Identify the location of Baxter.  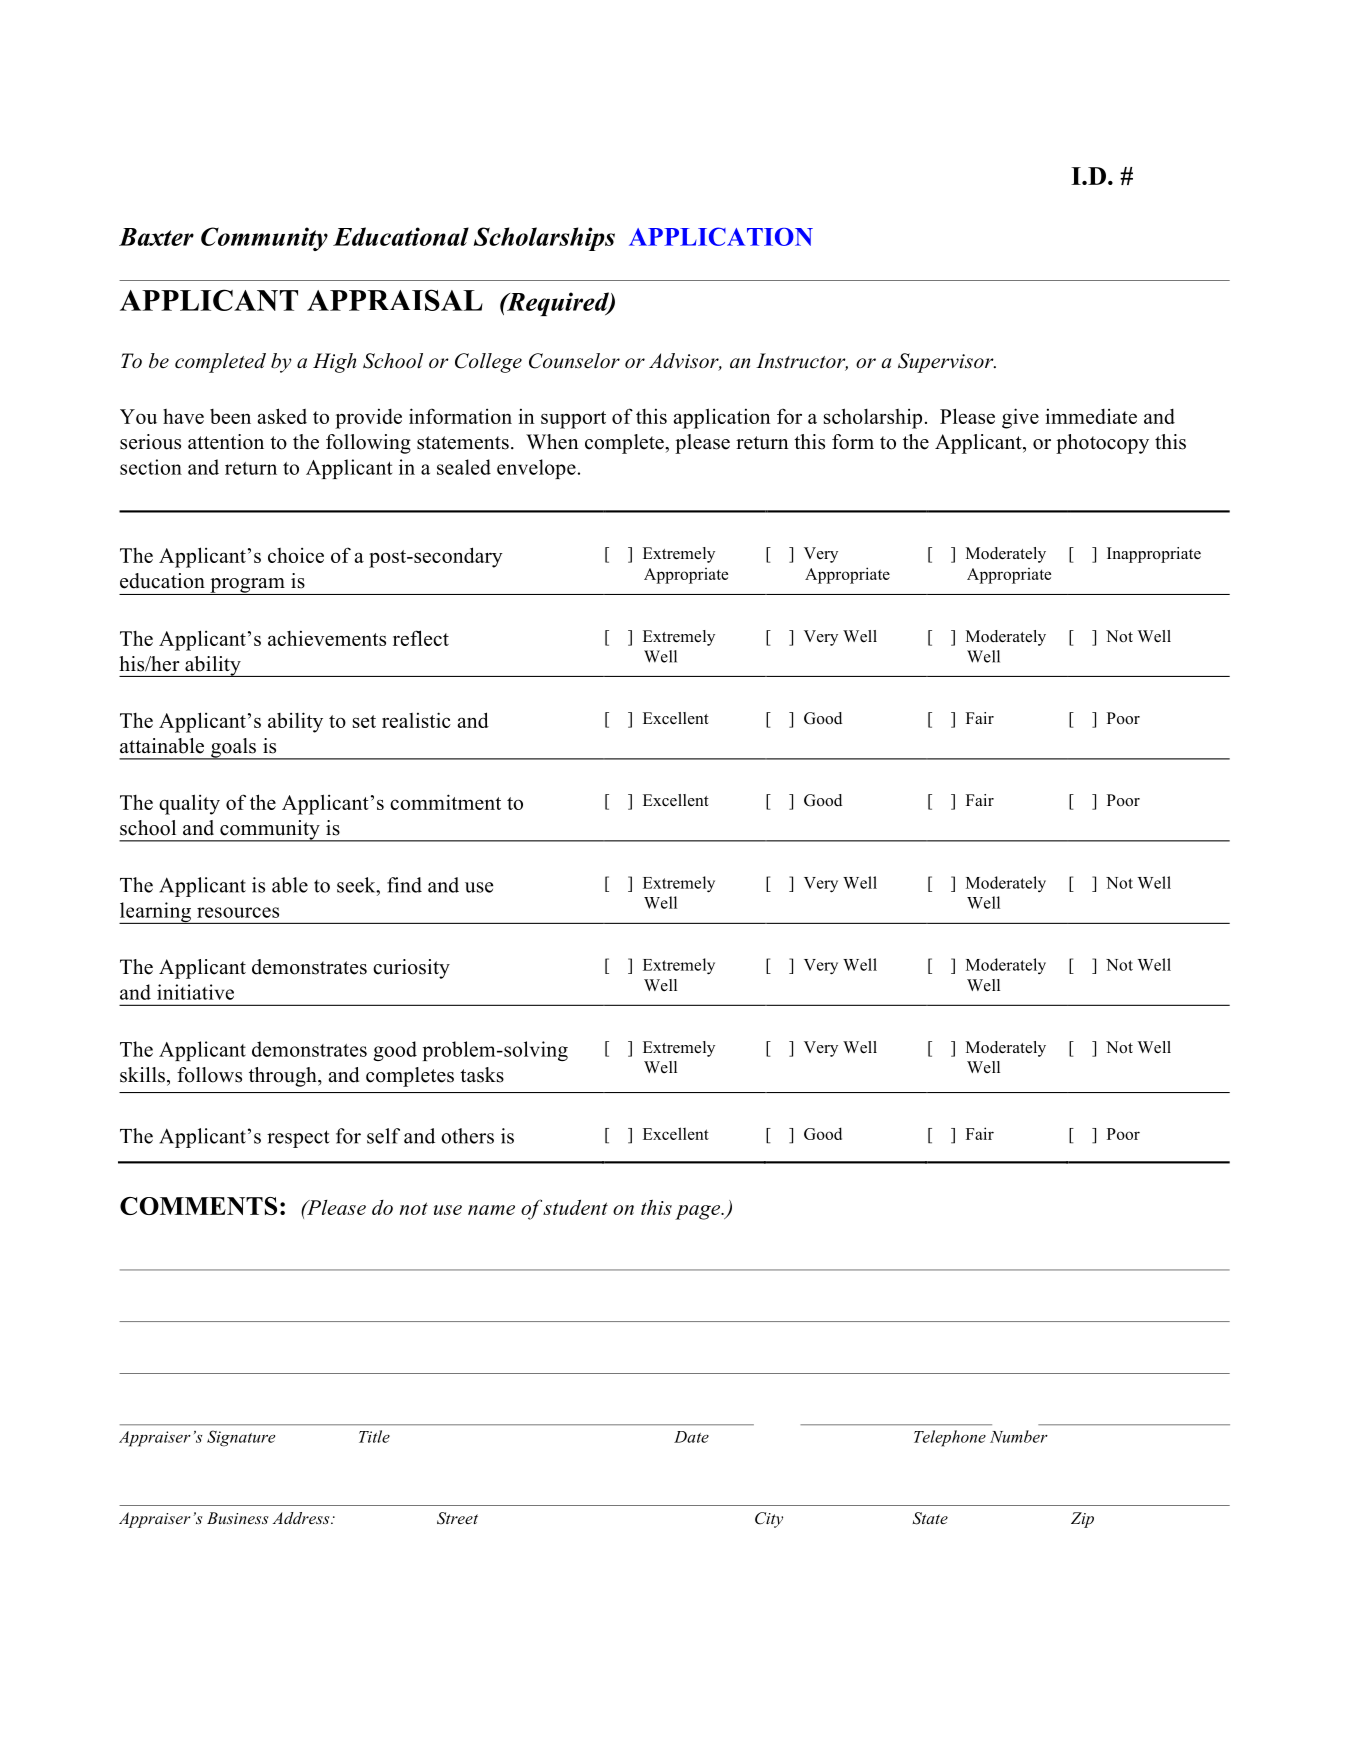
(156, 237).
